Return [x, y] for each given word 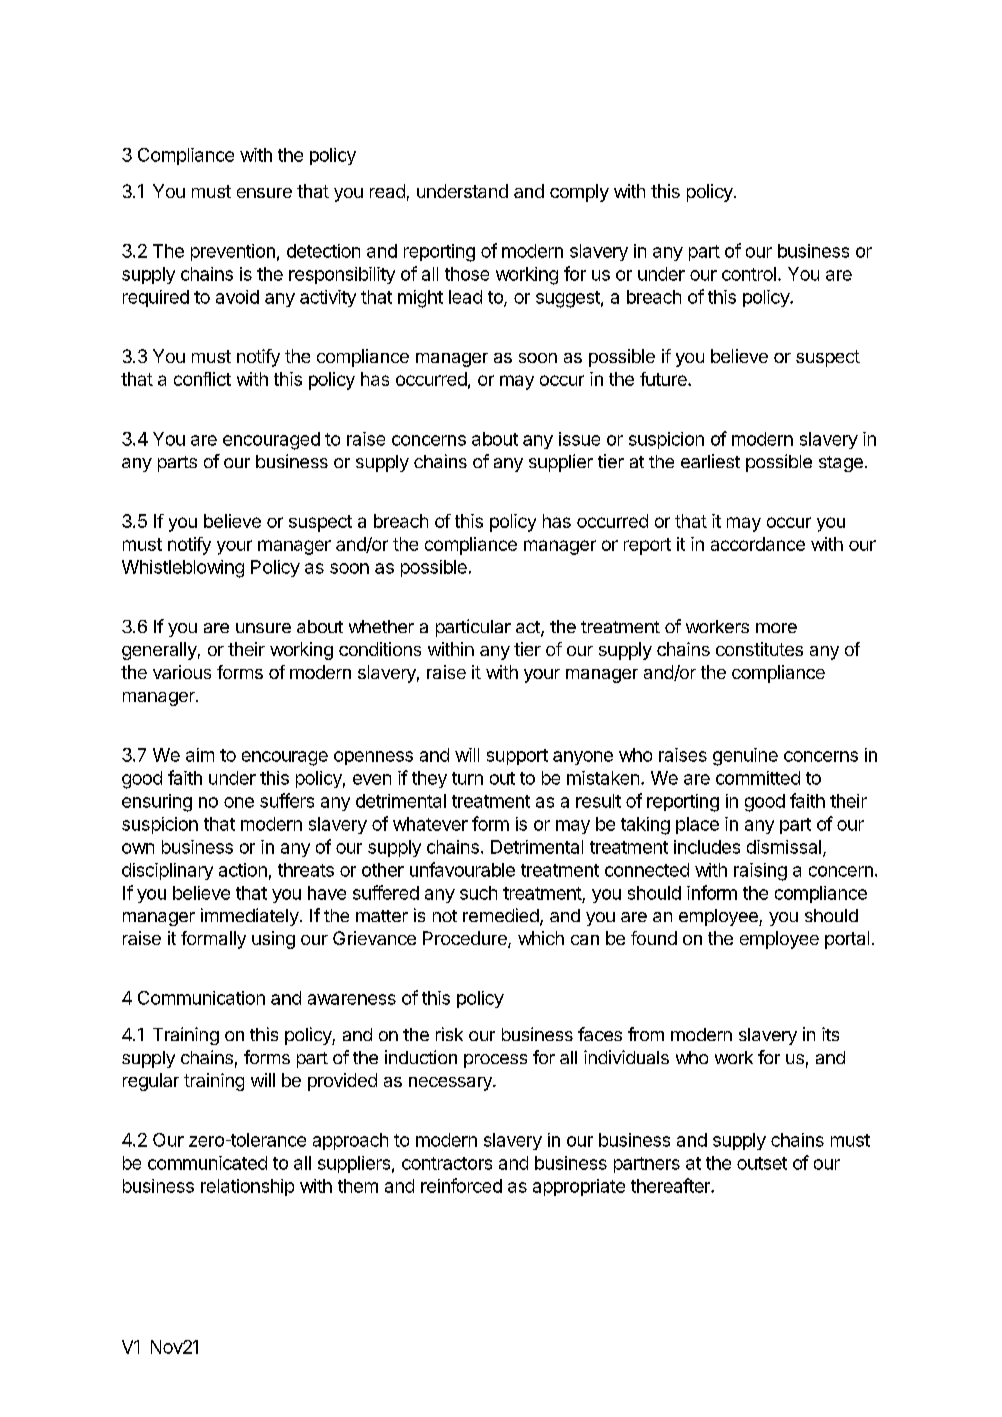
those [467, 274]
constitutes [759, 649]
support [517, 757]
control [749, 274]
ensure [264, 193]
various [182, 672]
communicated [207, 1163]
